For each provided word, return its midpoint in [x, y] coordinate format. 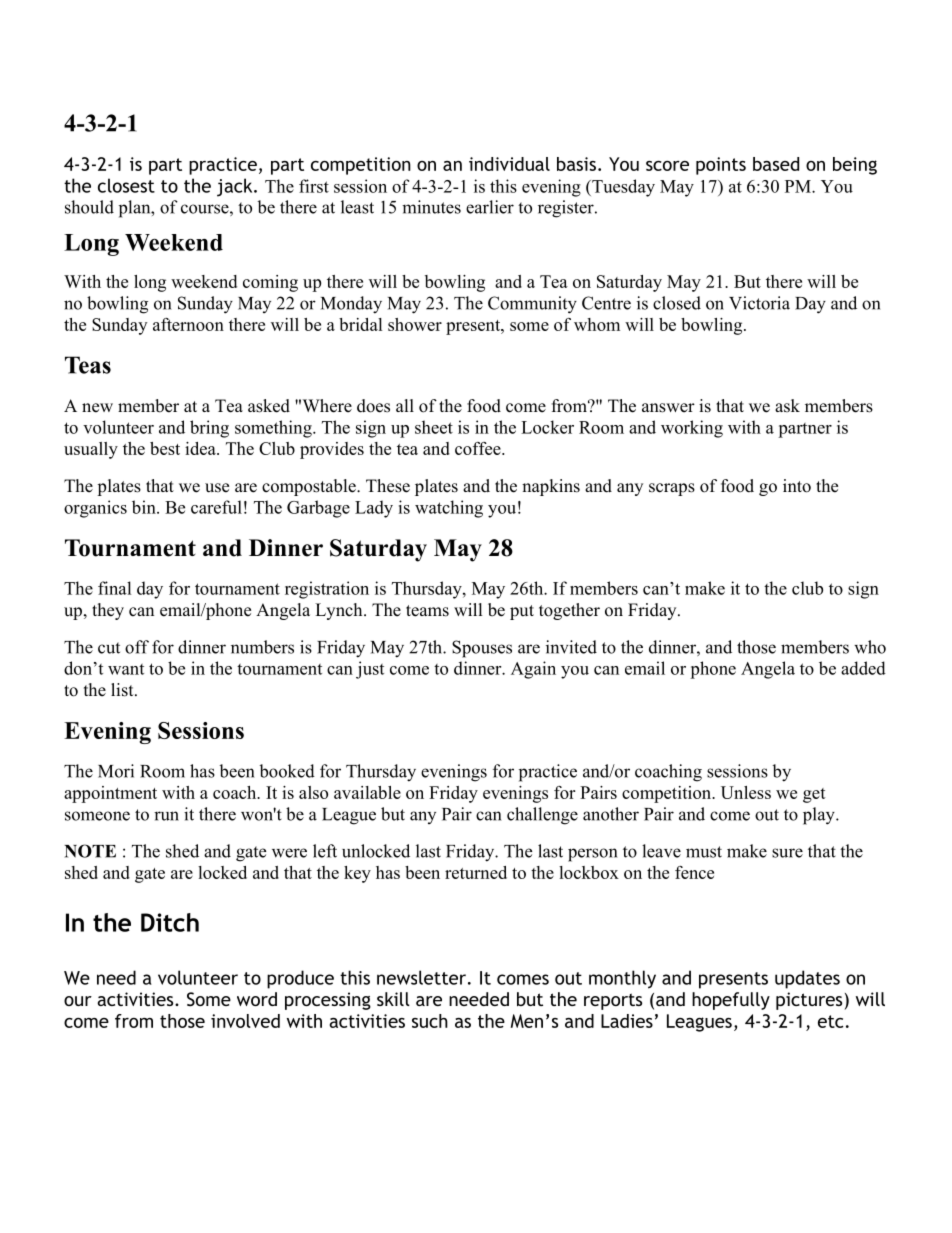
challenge [542, 816]
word [257, 999]
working [692, 429]
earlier [490, 207]
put [522, 612]
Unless [746, 792]
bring [209, 429]
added [863, 668]
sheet [434, 427]
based [776, 164]
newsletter [421, 977]
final [115, 588]
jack [236, 187]
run [166, 816]
